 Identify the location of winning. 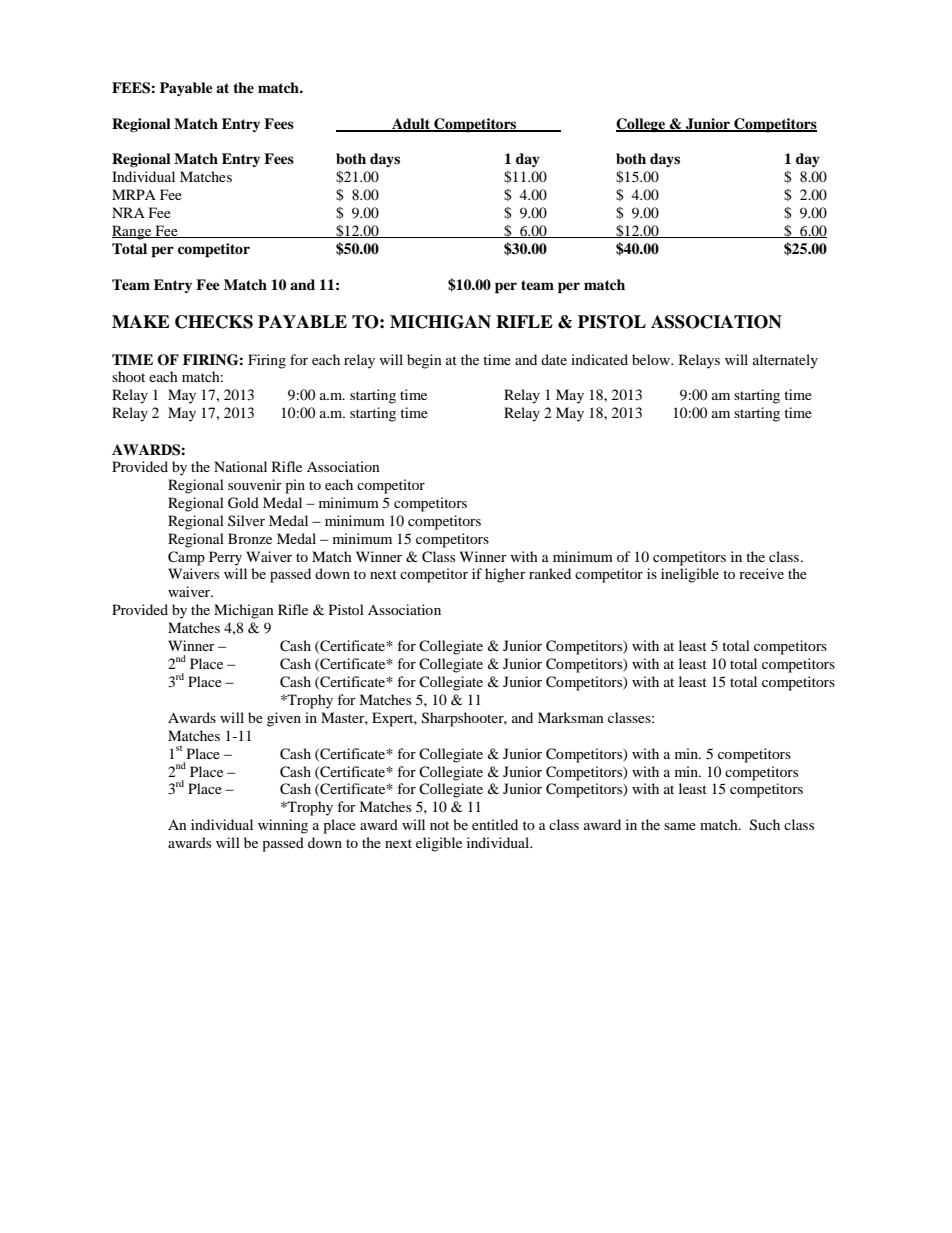
(283, 826).
